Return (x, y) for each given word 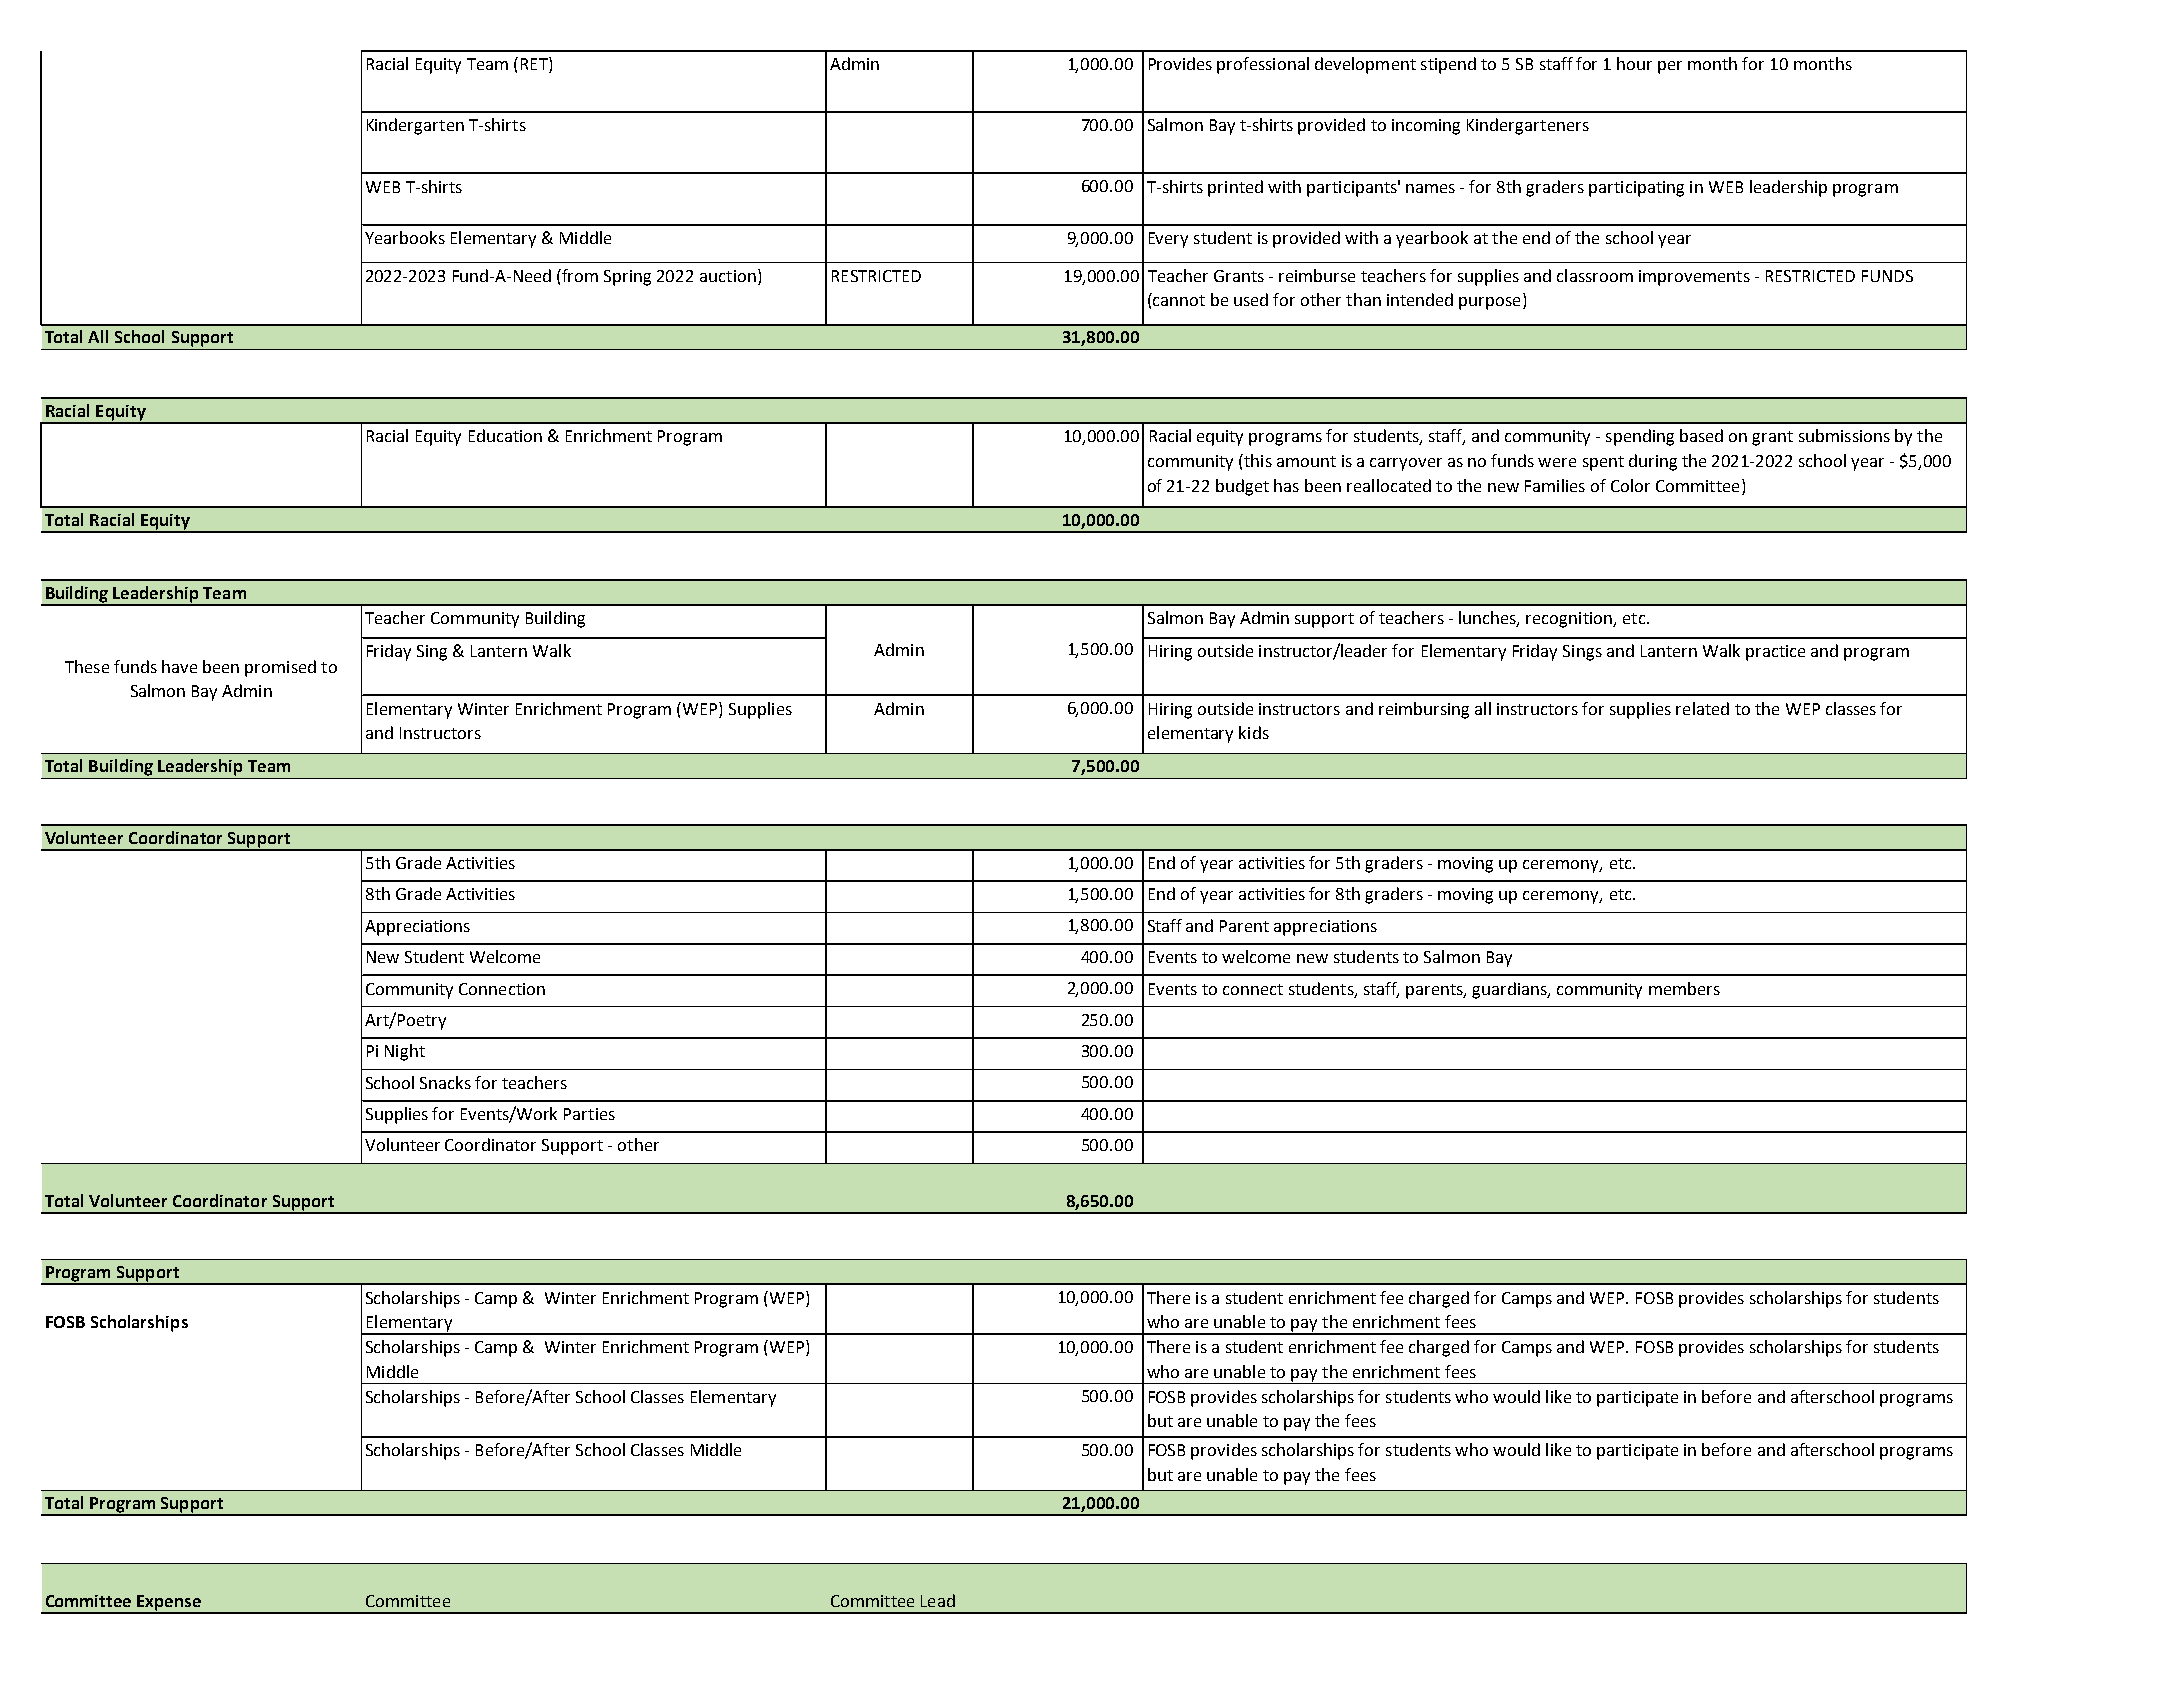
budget (1242, 487)
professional (1263, 65)
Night (405, 1052)
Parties (589, 1114)
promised (280, 668)
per (1670, 67)
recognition (1570, 620)
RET (535, 65)
